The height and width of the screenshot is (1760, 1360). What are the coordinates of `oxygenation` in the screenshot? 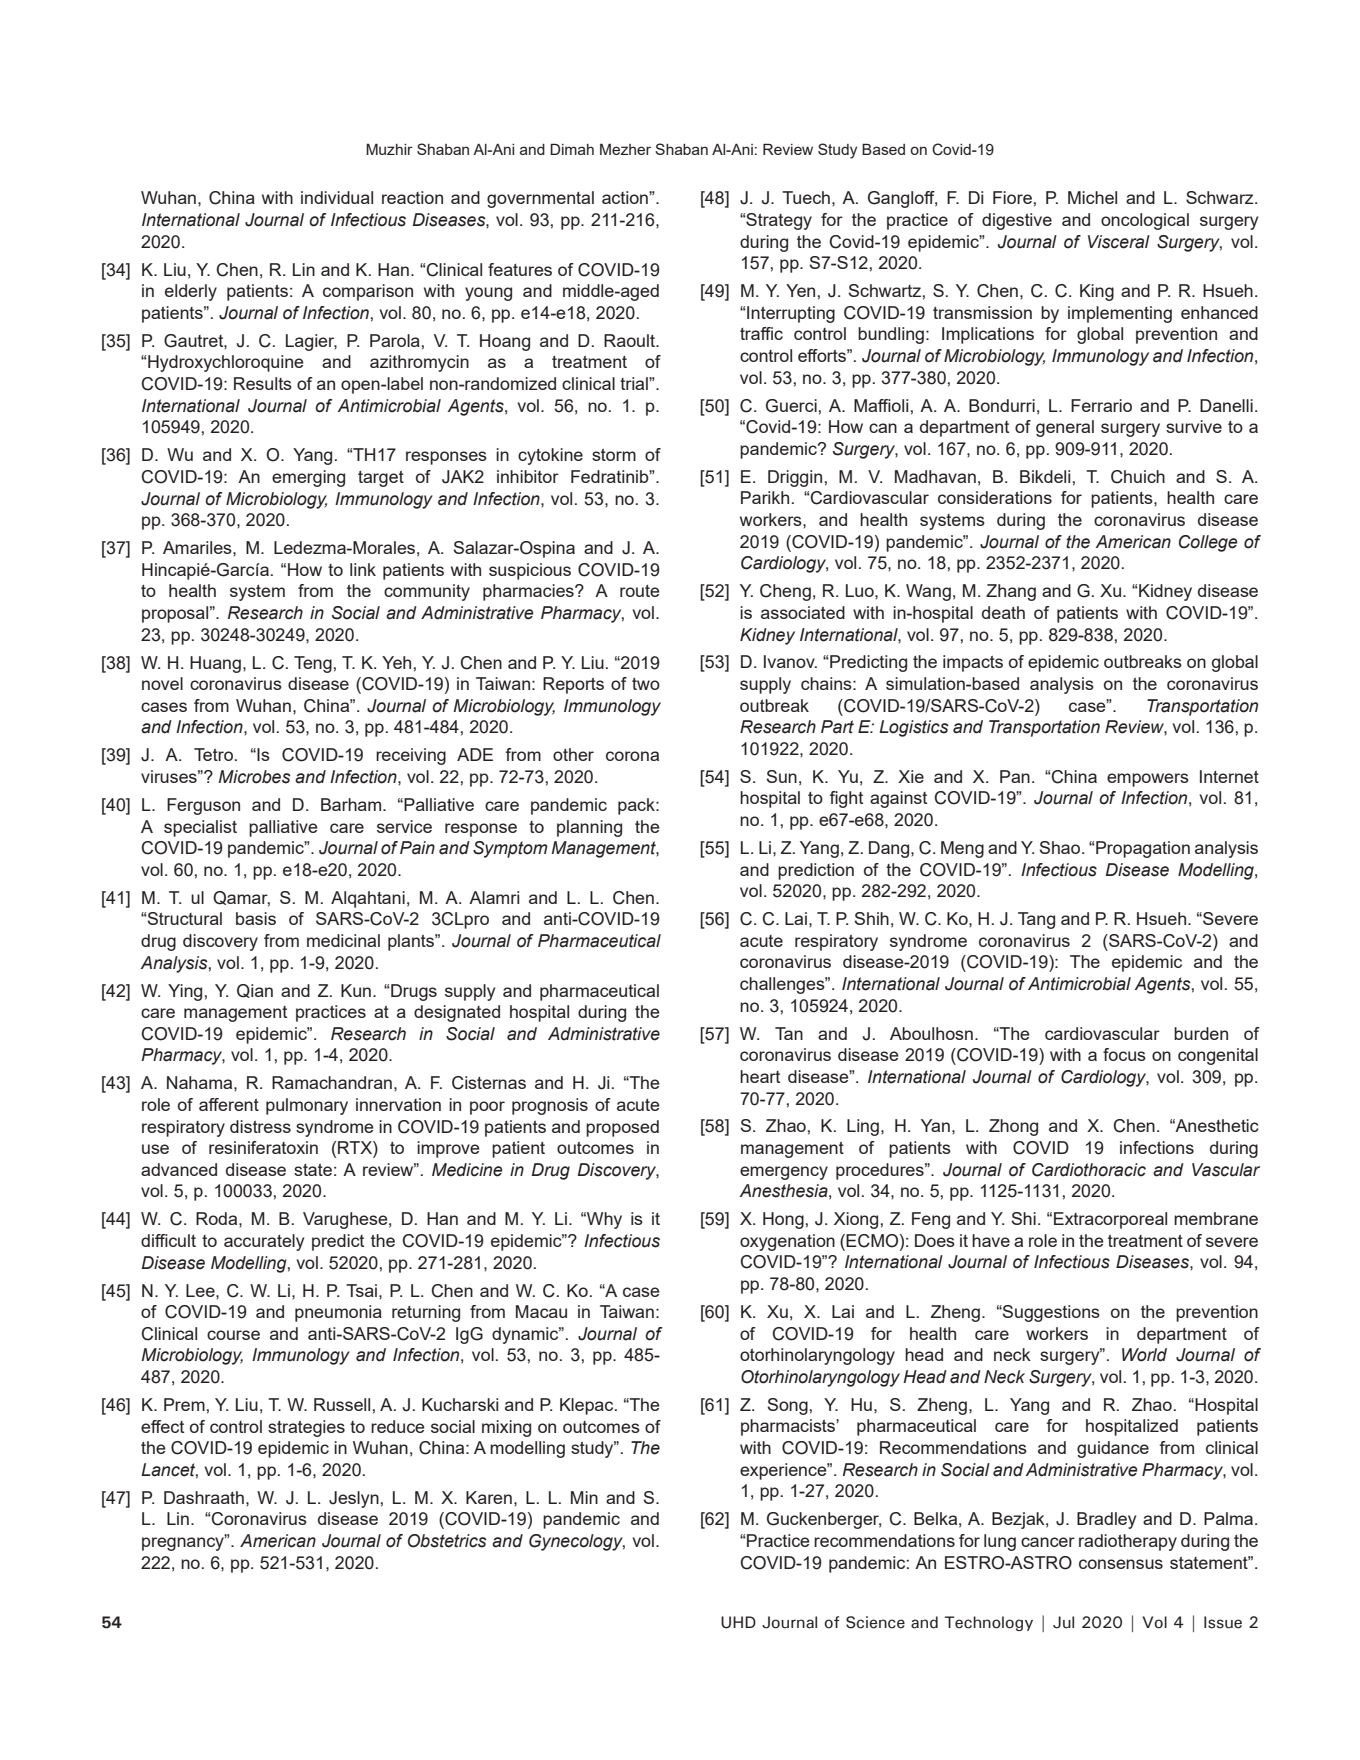 It's located at (787, 1242).
